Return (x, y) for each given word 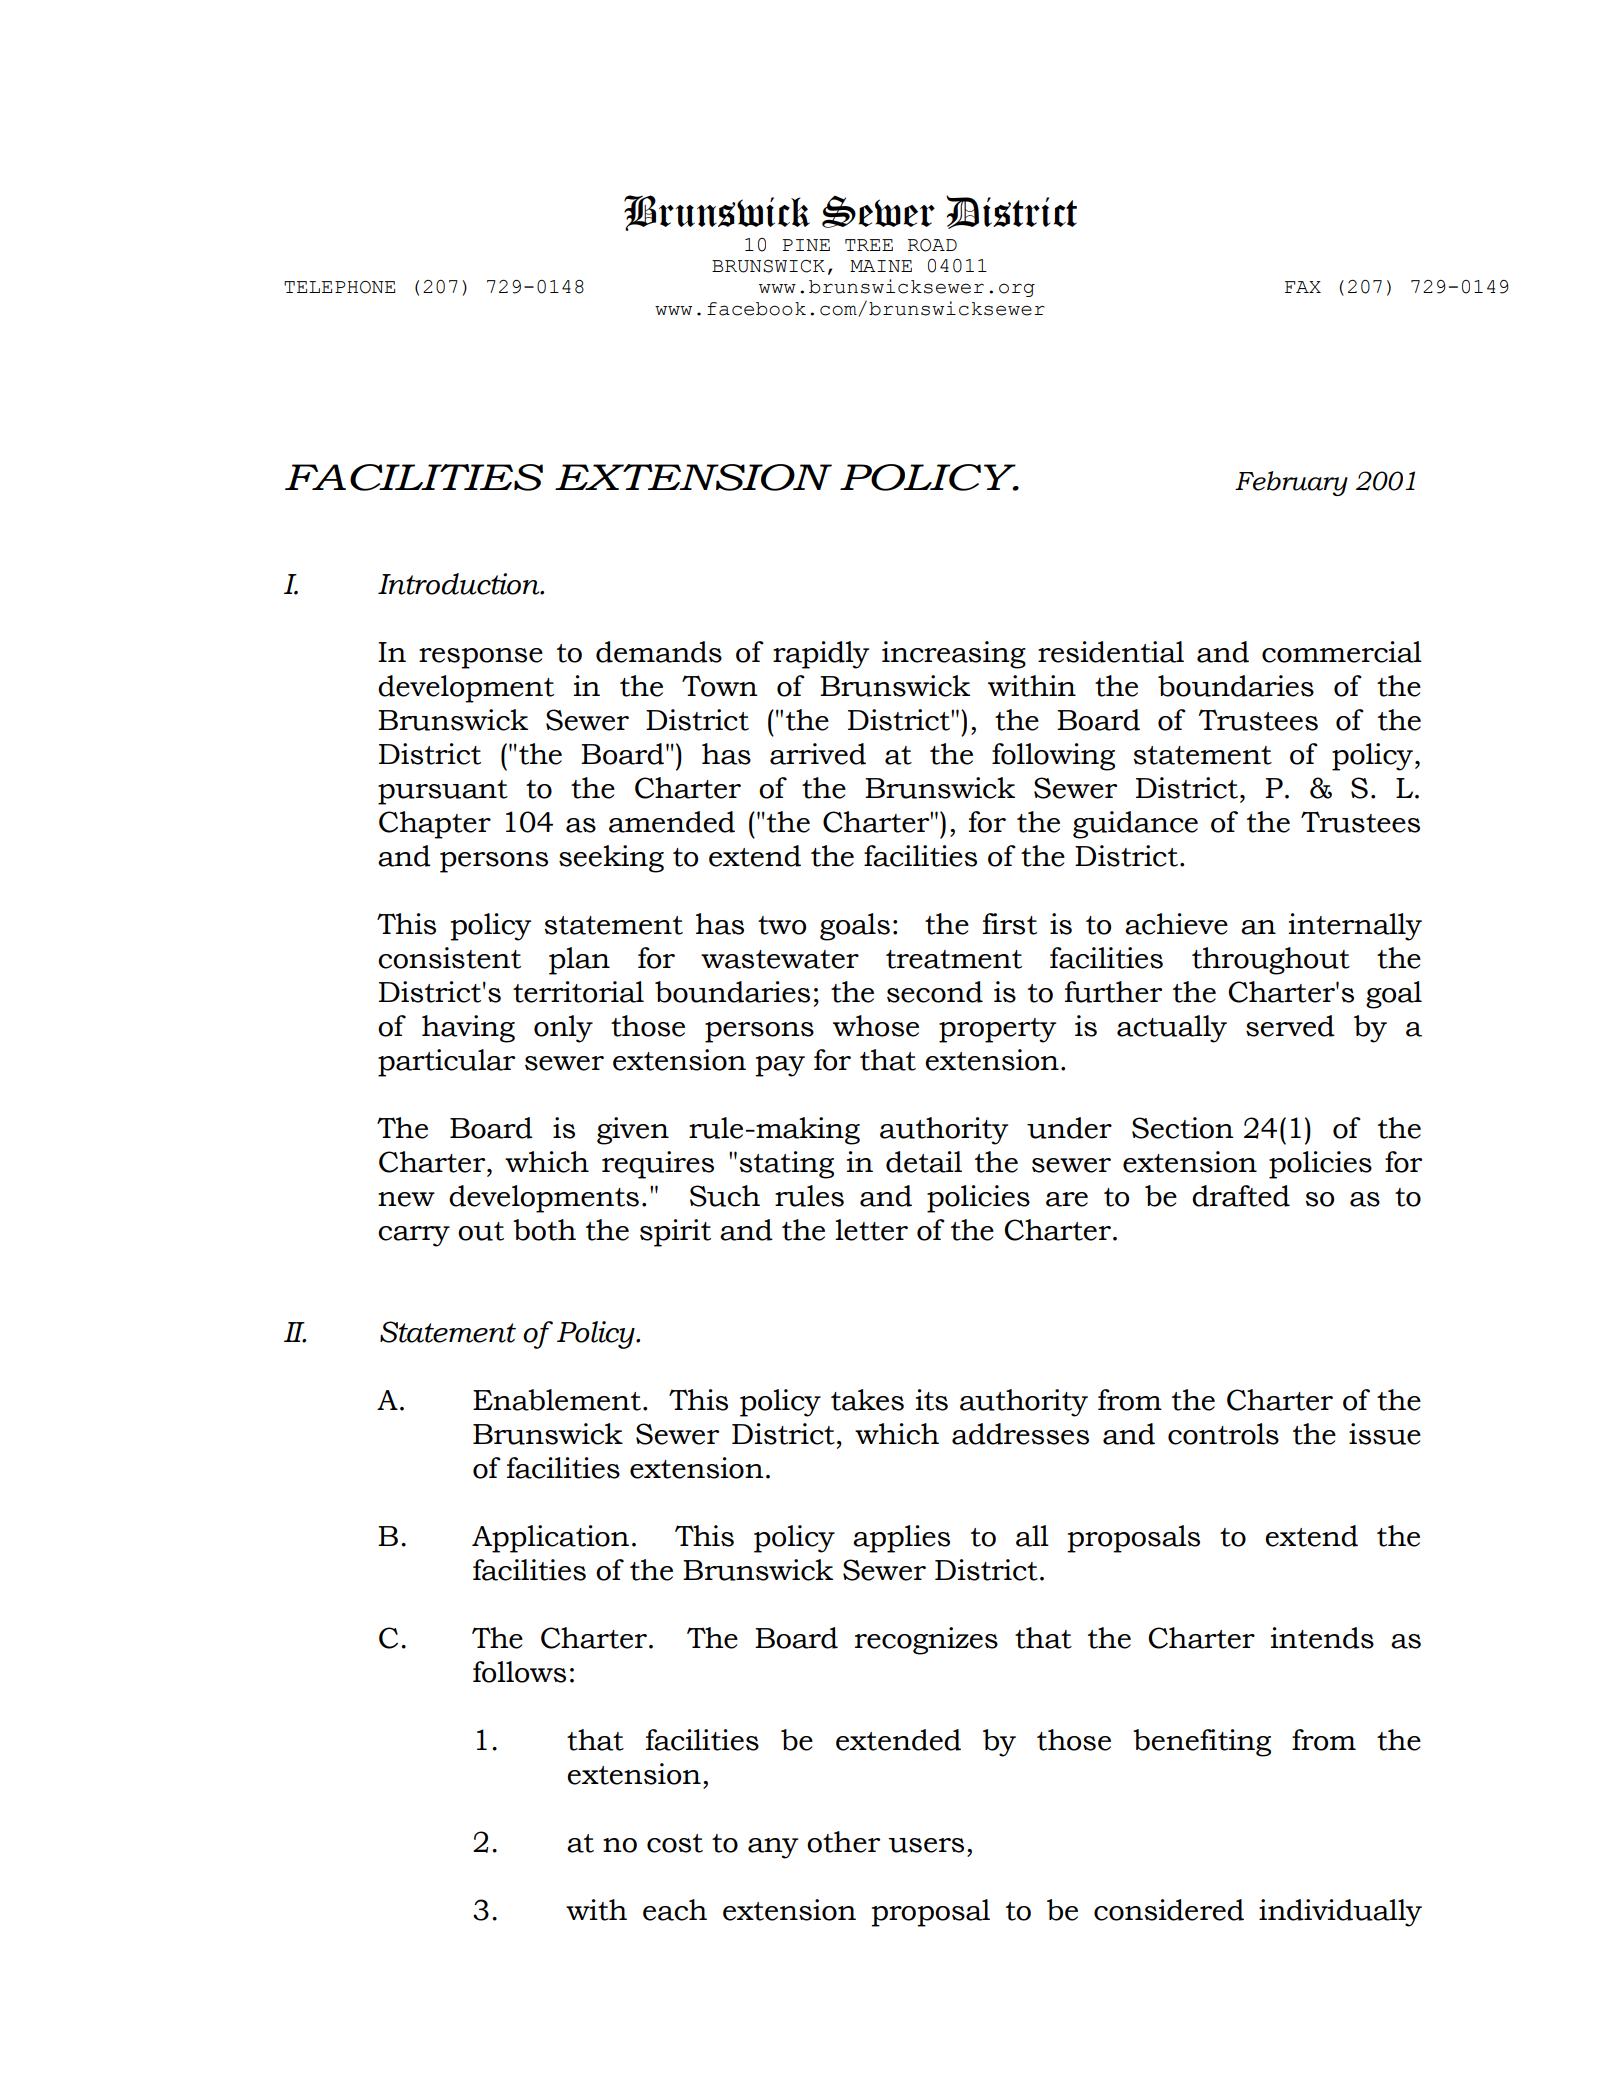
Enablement (557, 1400)
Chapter (435, 825)
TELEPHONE (339, 287)
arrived (818, 754)
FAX (1303, 287)
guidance (1135, 825)
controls (1223, 1434)
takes (867, 1400)
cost (675, 1843)
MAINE (881, 266)
